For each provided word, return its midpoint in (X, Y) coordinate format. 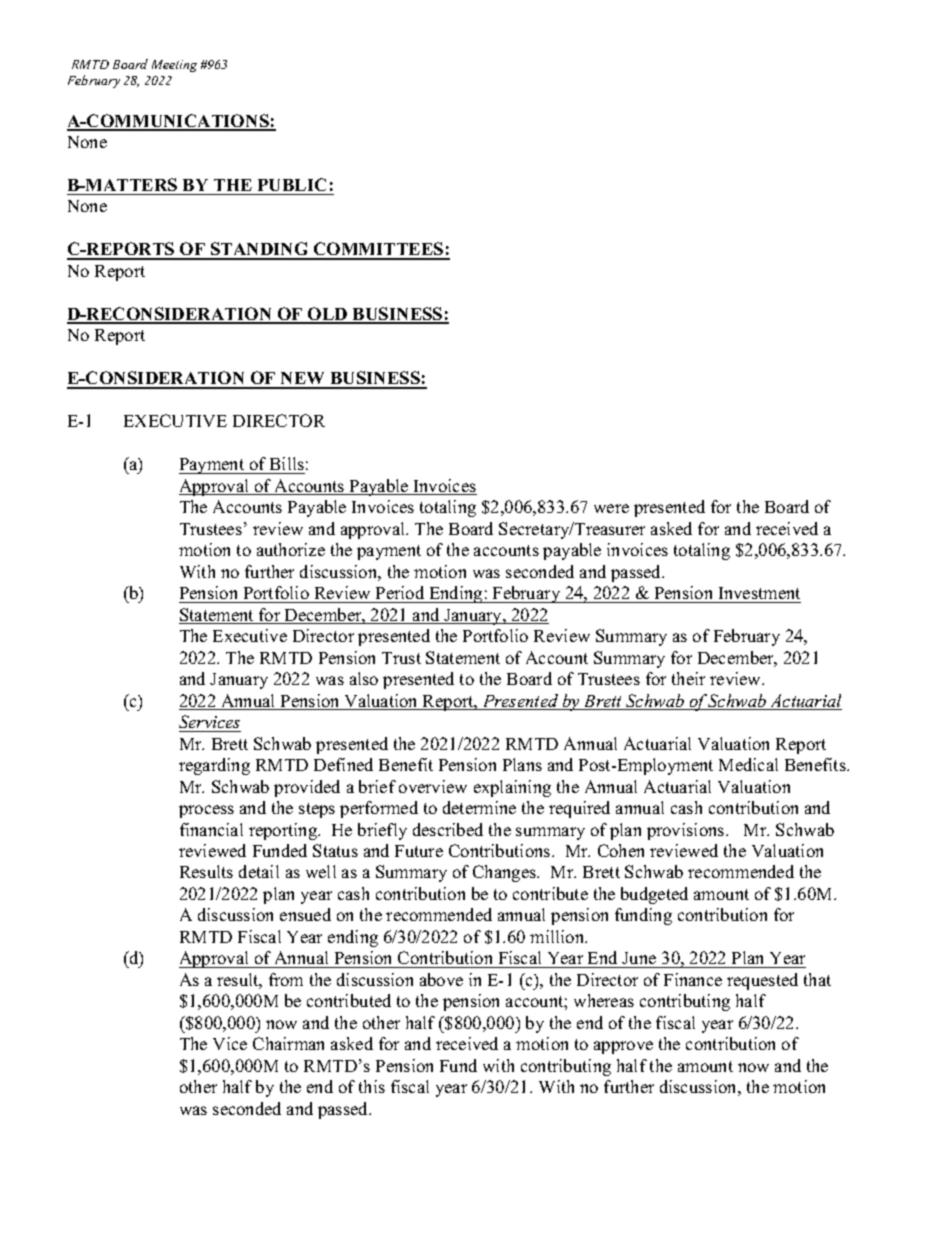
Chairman (288, 1043)
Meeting (174, 66)
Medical (748, 764)
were (611, 508)
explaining (512, 788)
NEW (303, 380)
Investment (759, 593)
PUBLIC (292, 184)
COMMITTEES (379, 250)
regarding (214, 766)
